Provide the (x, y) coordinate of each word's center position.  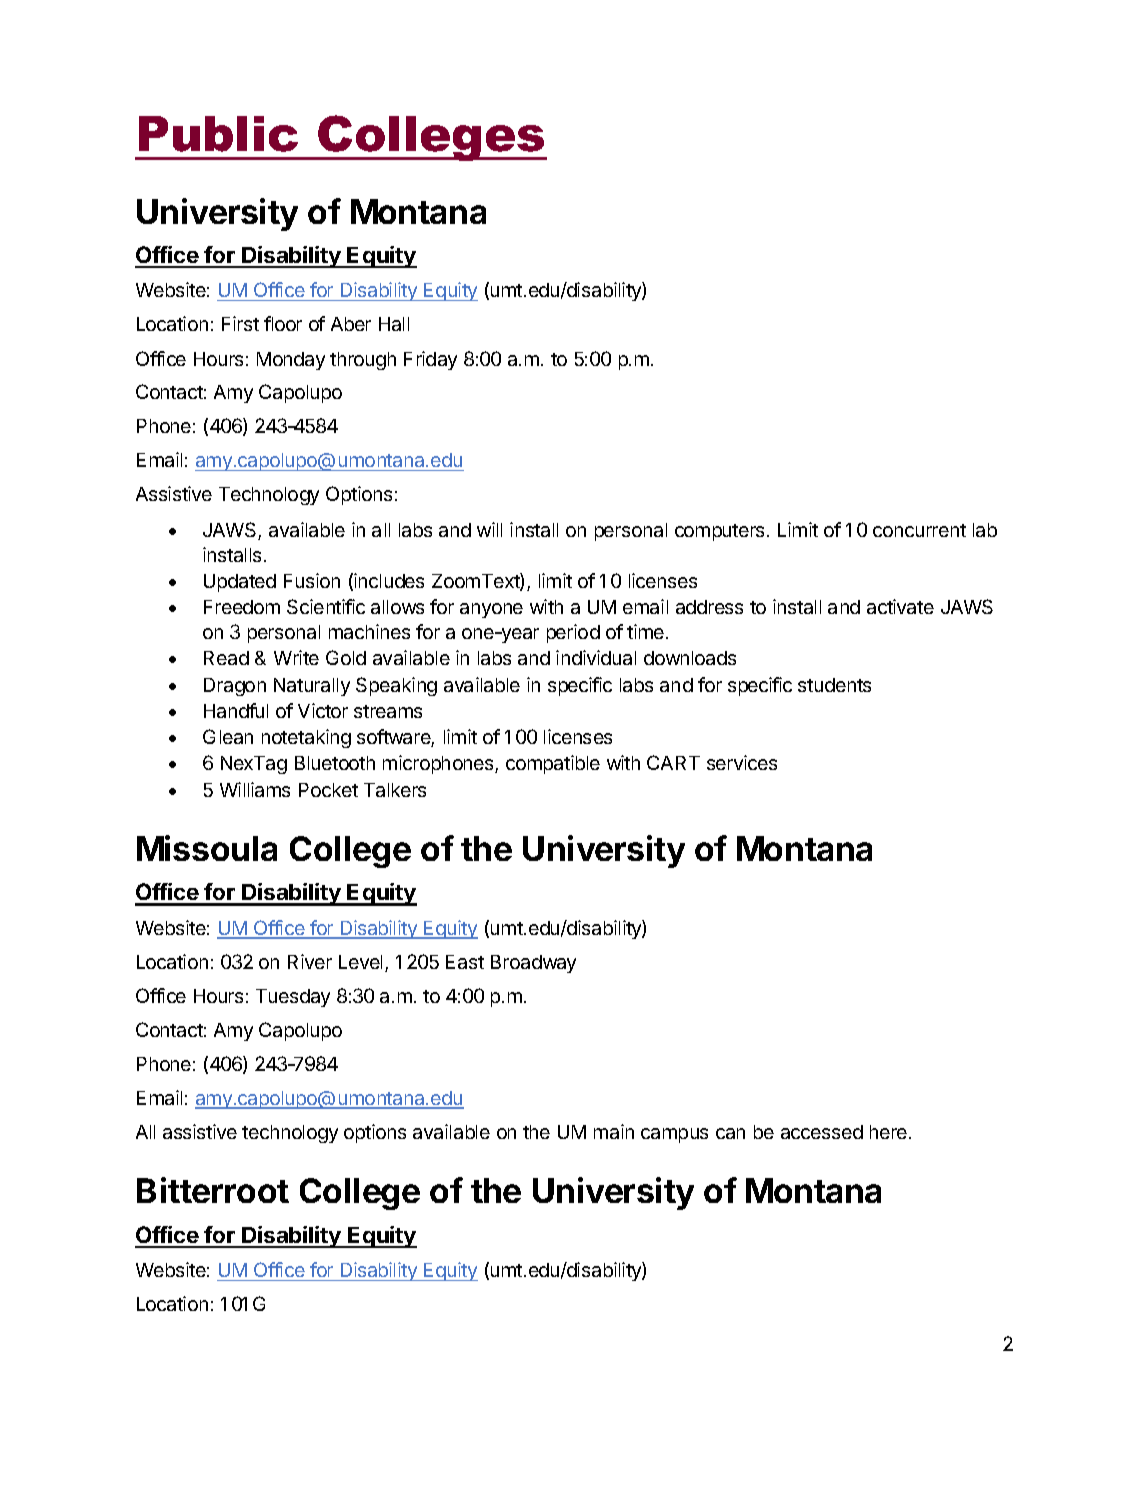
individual (596, 657)
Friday (430, 360)
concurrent (919, 530)
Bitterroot (213, 1190)
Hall (394, 324)
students (834, 685)
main (614, 1131)
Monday (291, 361)
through (363, 361)
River (310, 961)
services (742, 762)
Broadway (533, 964)
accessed (822, 1132)
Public (218, 134)
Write (296, 657)
